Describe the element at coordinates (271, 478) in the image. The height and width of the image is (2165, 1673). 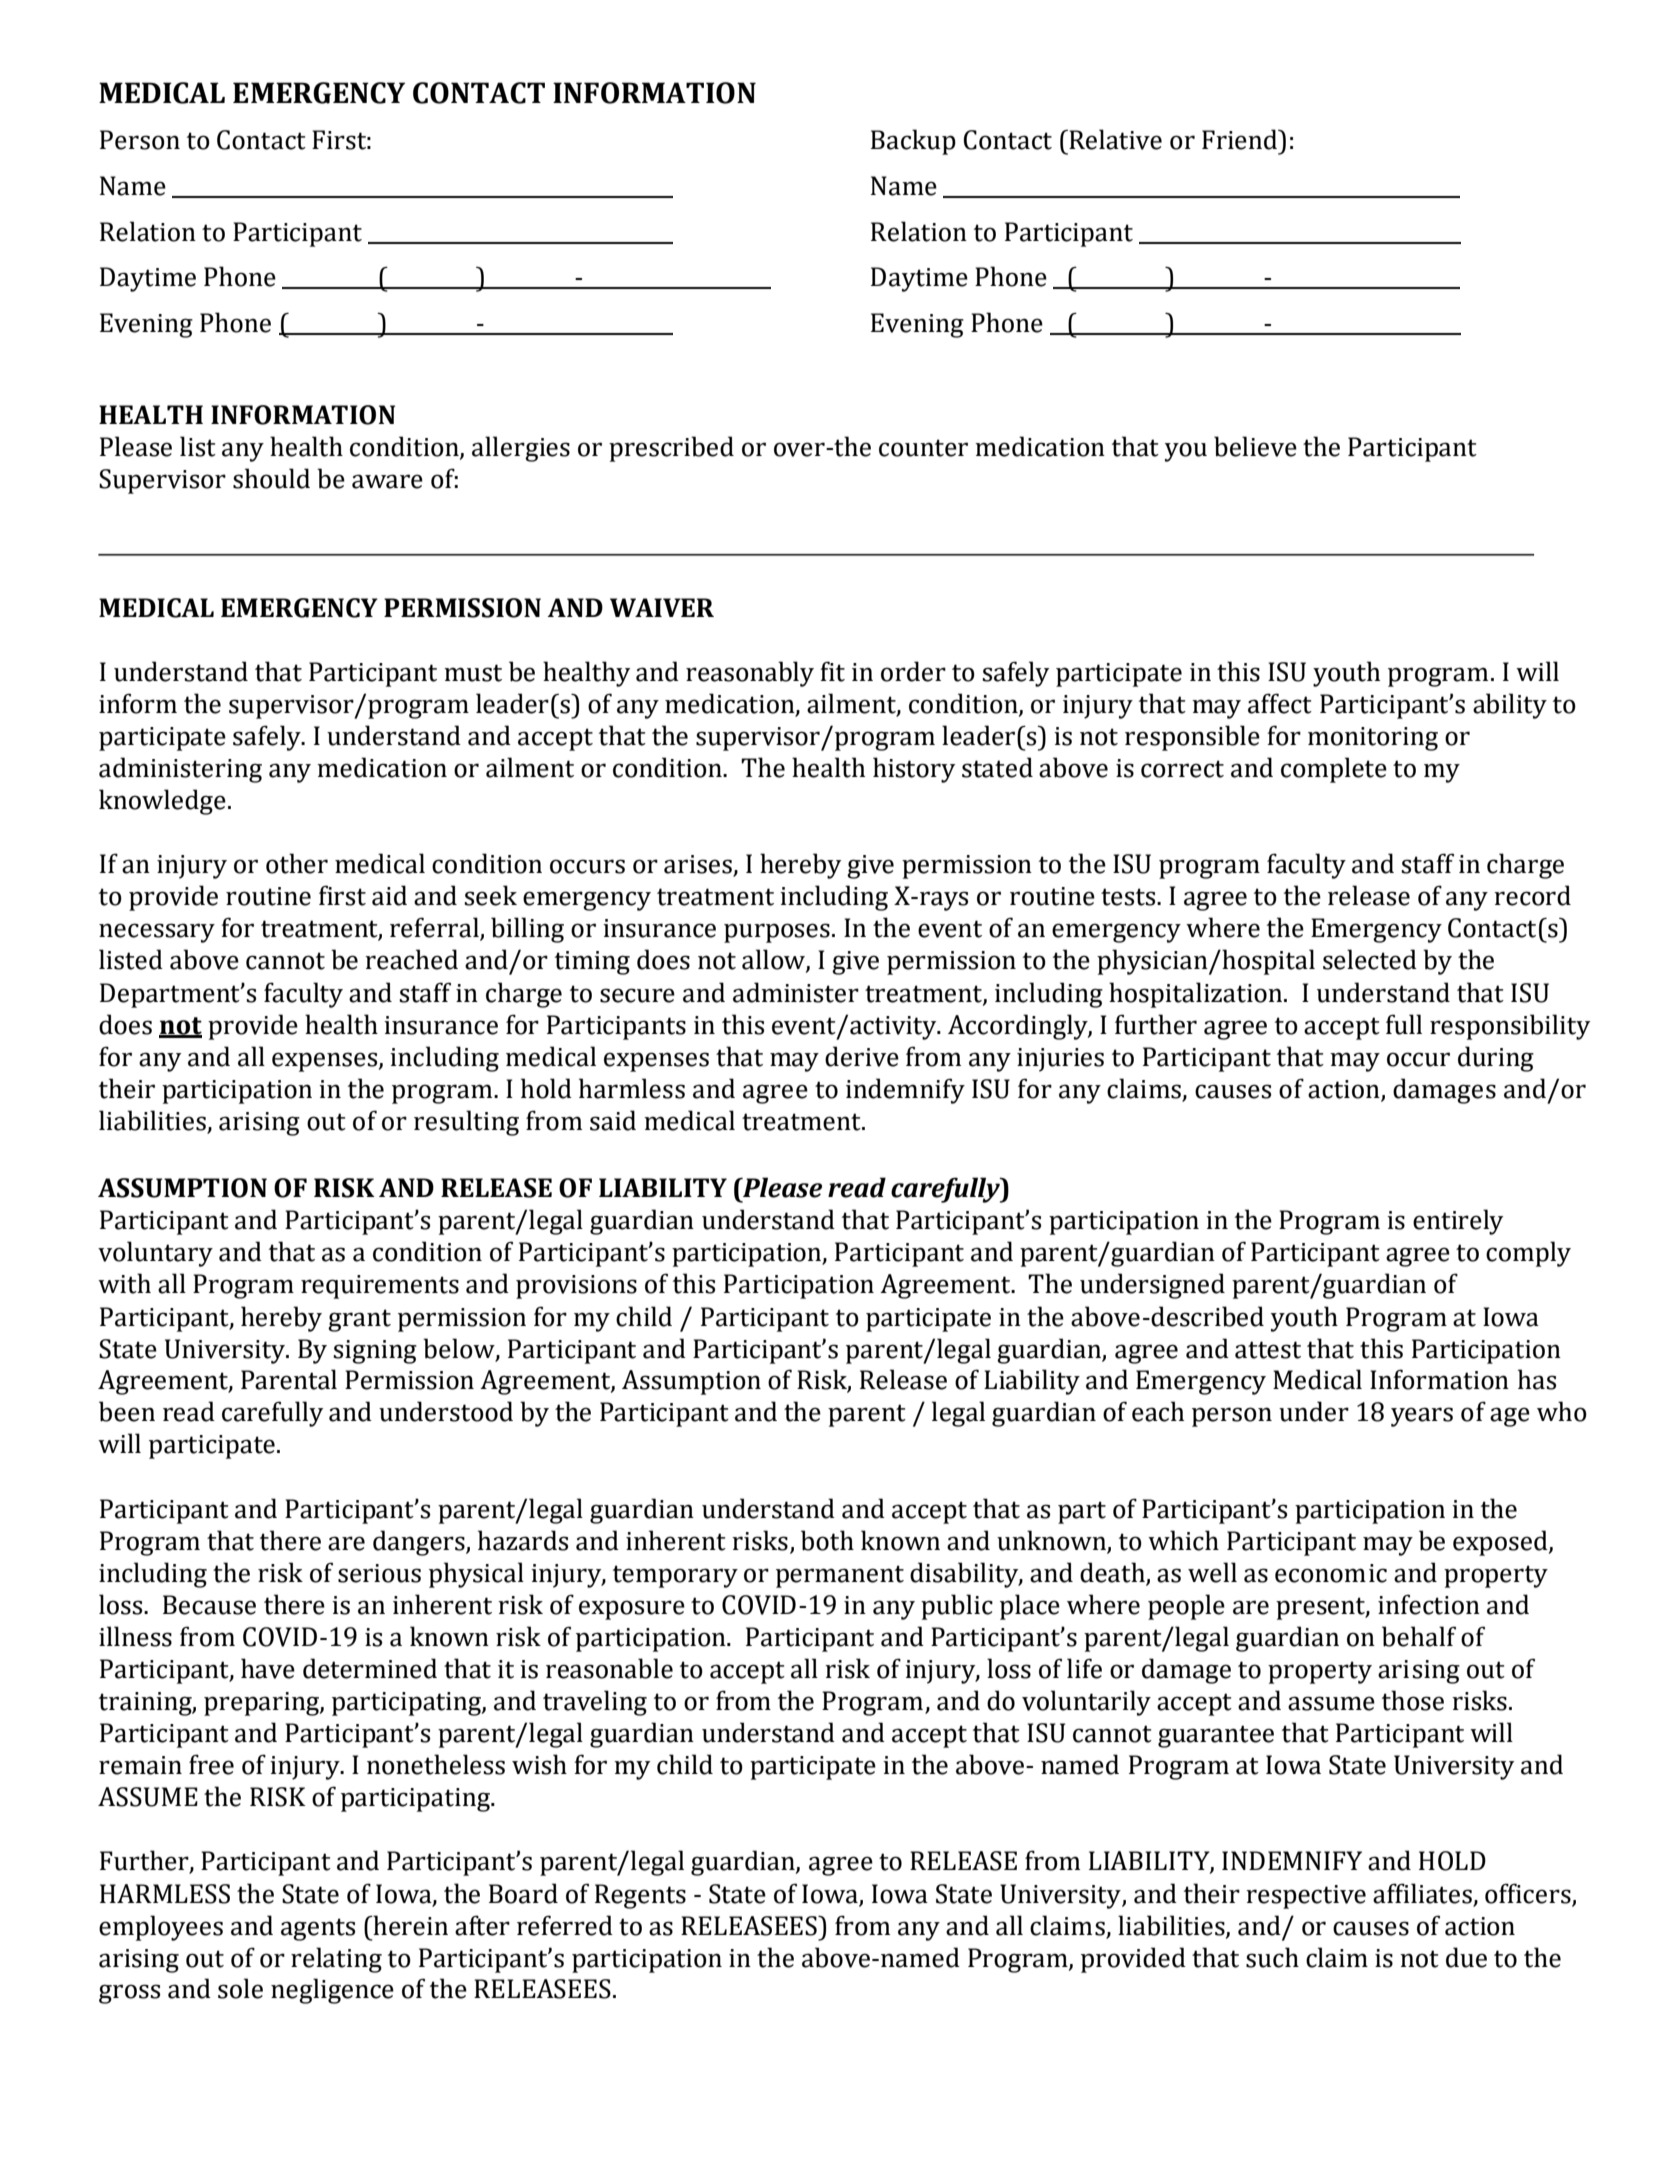
I see `should` at that location.
